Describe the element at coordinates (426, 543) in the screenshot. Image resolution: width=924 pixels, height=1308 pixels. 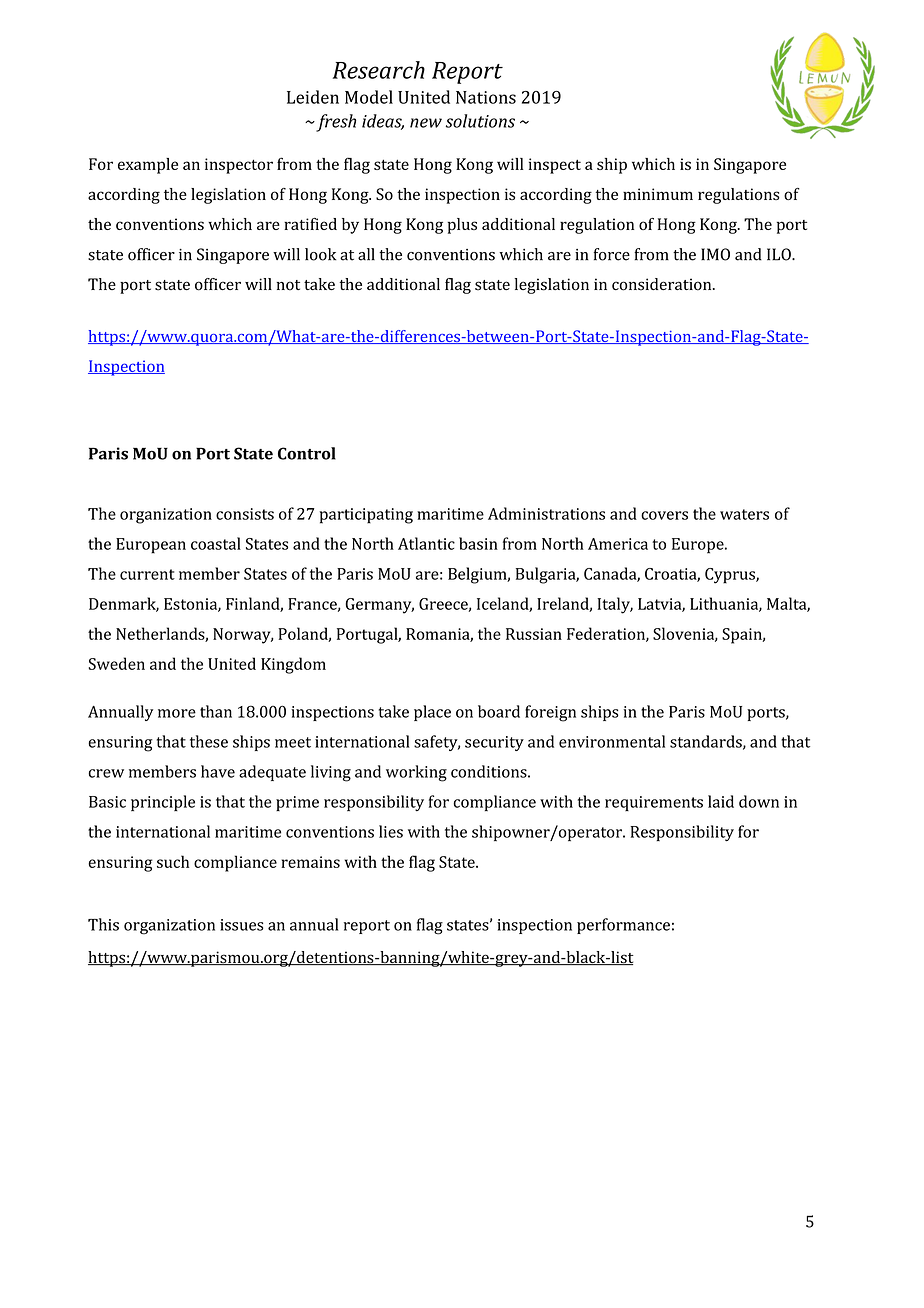
I see `Atlantic` at that location.
